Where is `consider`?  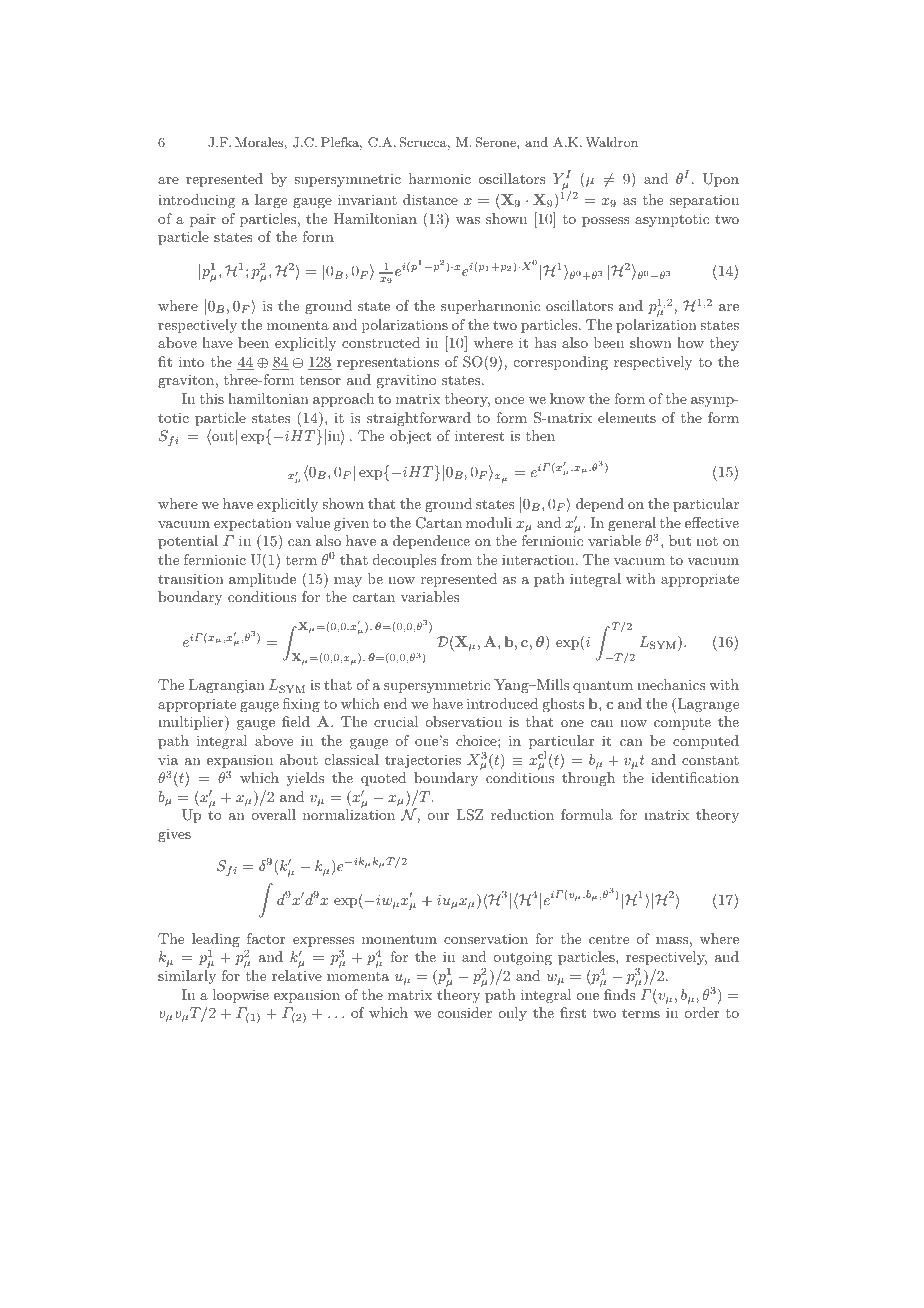 consider is located at coordinates (465, 1012).
